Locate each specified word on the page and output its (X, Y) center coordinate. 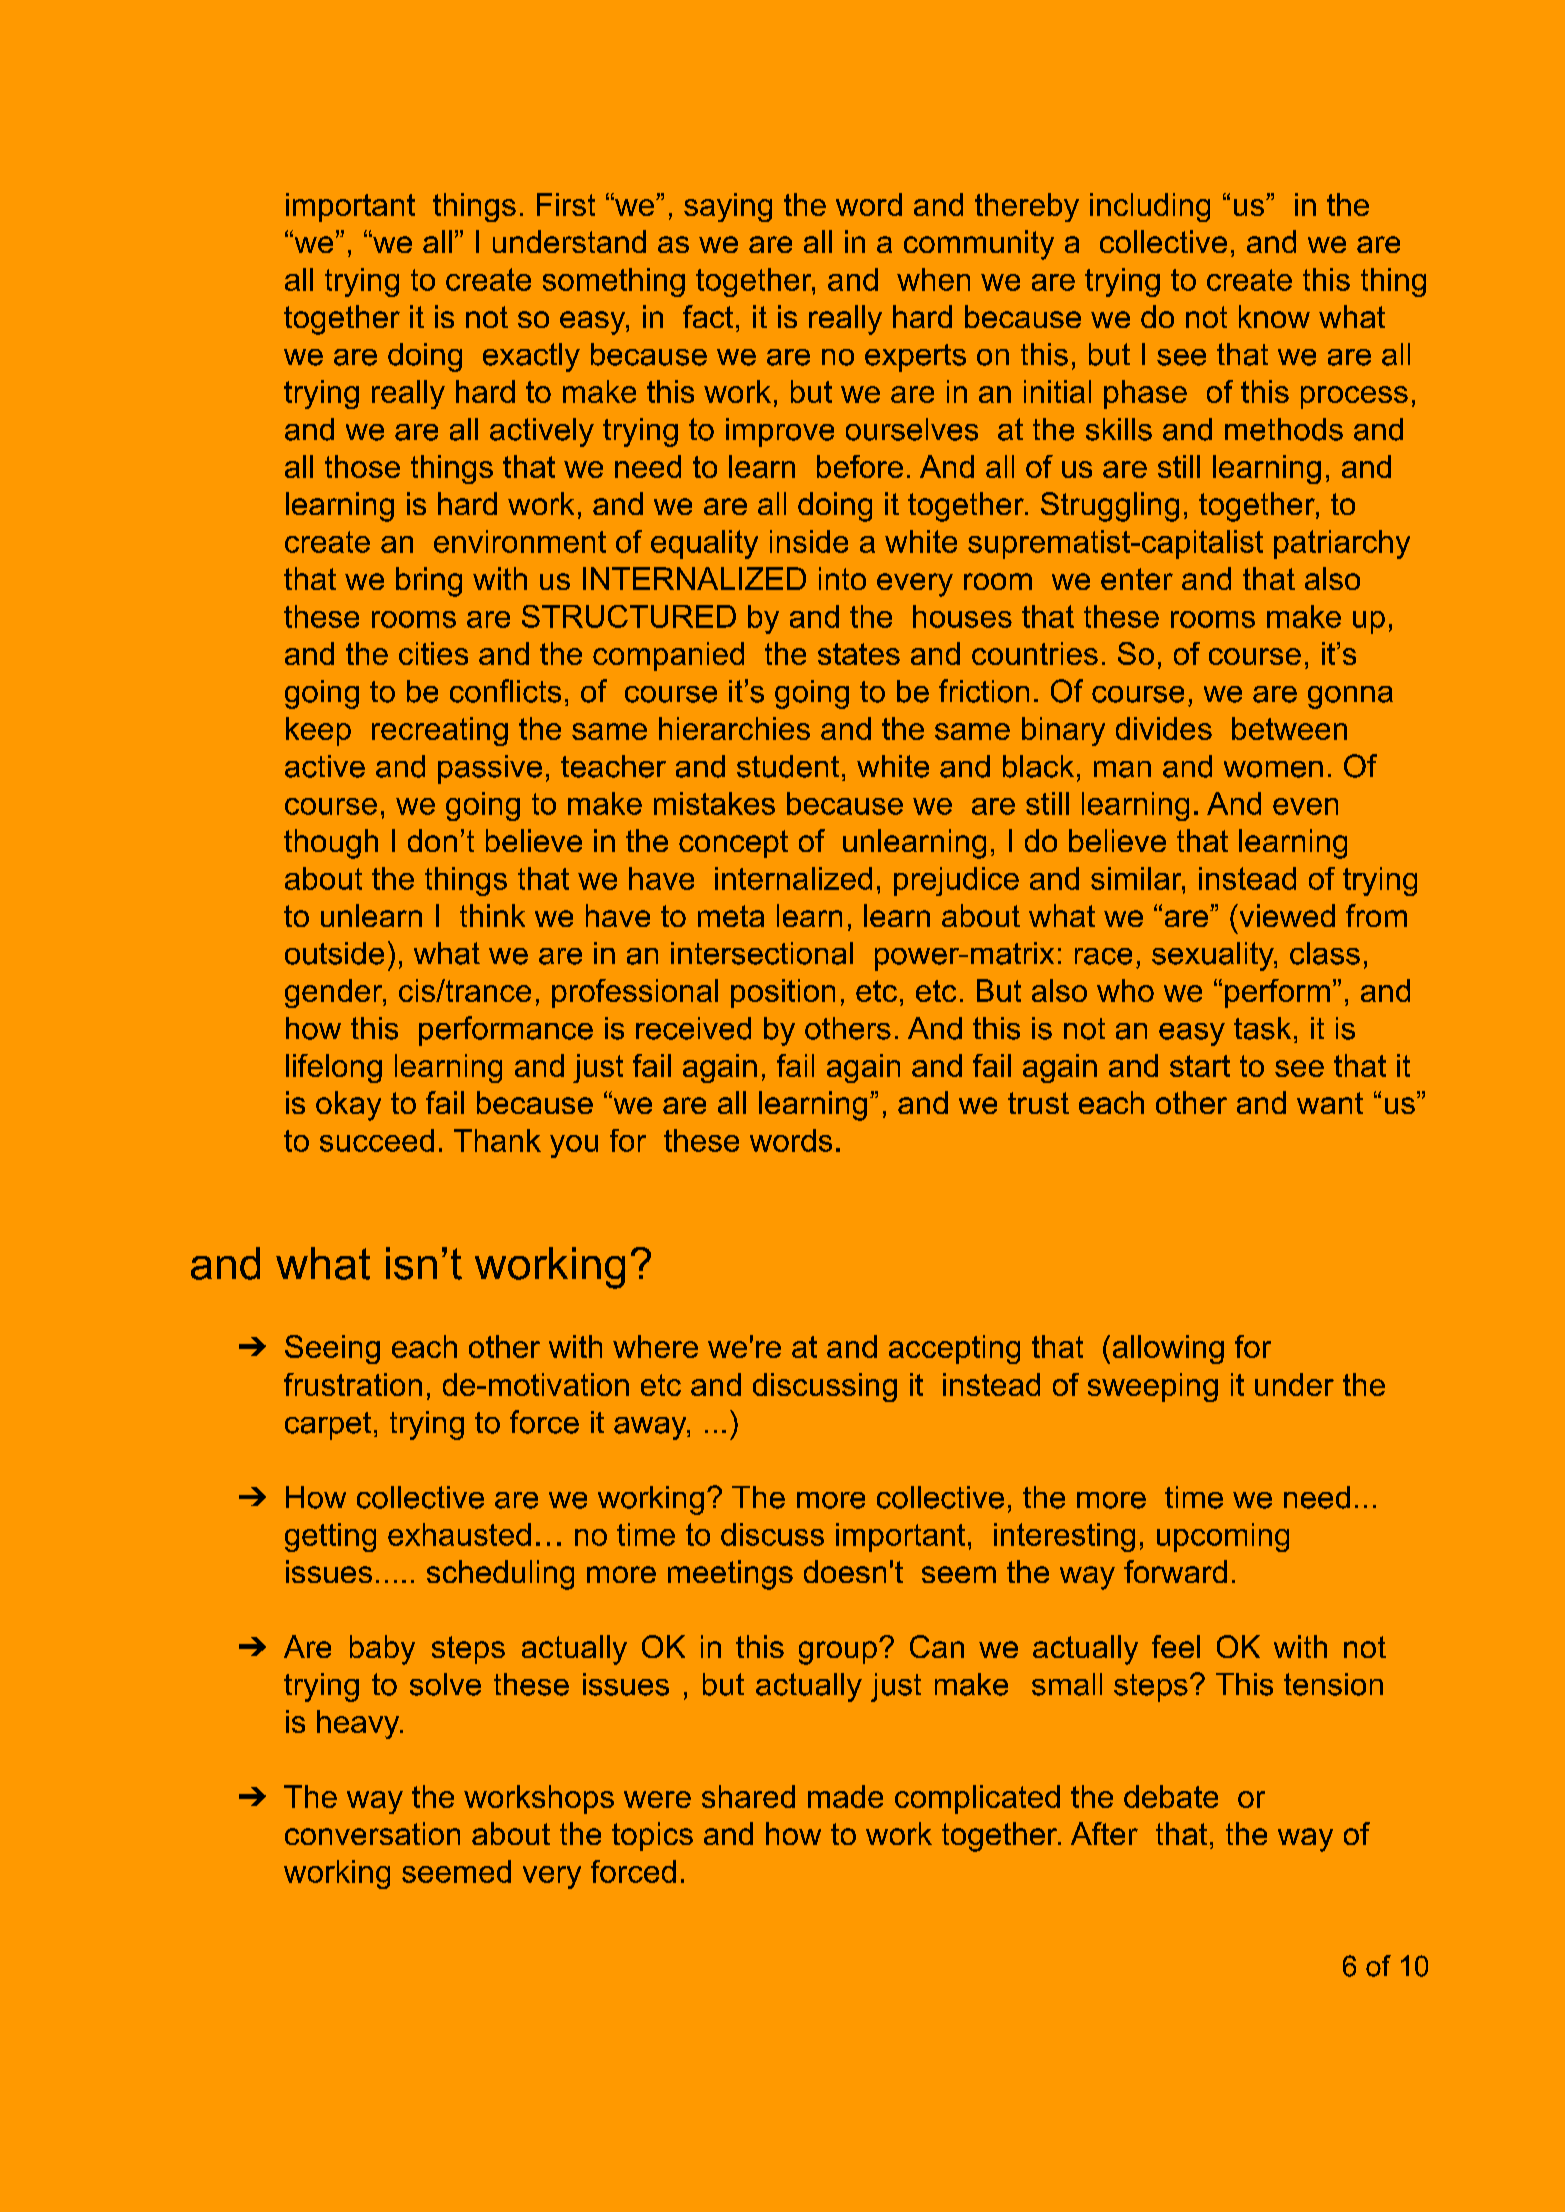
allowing (1168, 1349)
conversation (372, 1833)
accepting (954, 1349)
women (1273, 769)
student (788, 766)
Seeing (332, 1349)
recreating (440, 731)
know (1274, 316)
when (933, 279)
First (566, 204)
